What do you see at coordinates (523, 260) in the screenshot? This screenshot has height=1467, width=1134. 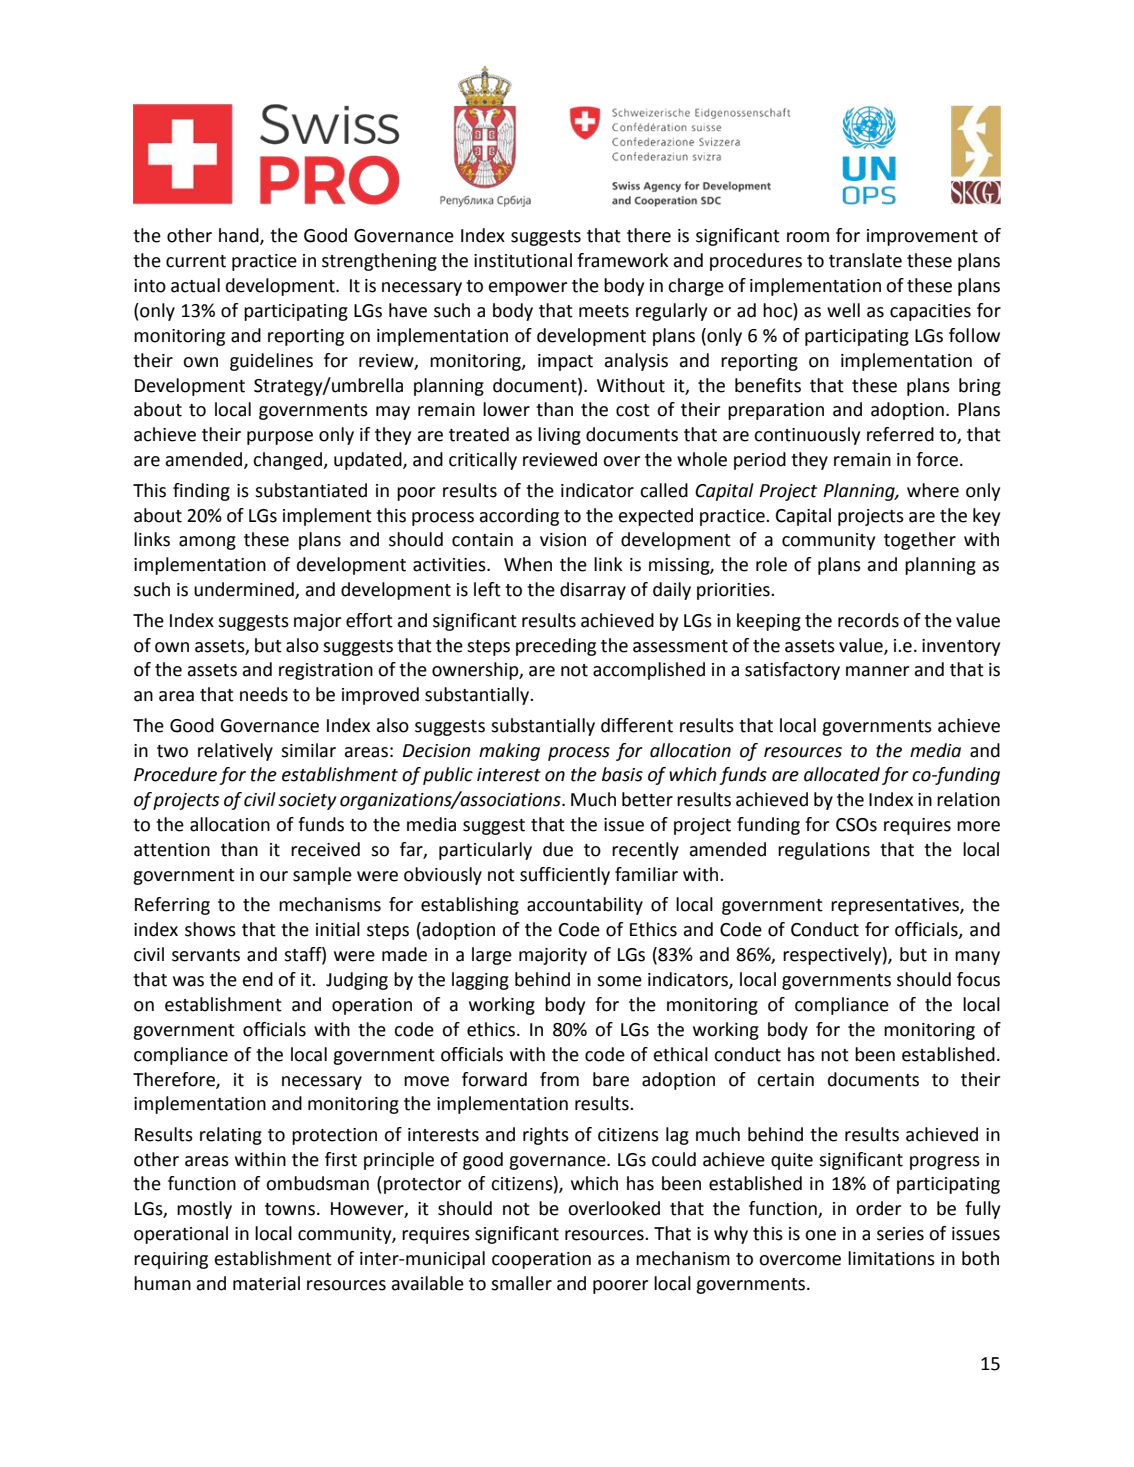 I see `institutional` at bounding box center [523, 260].
